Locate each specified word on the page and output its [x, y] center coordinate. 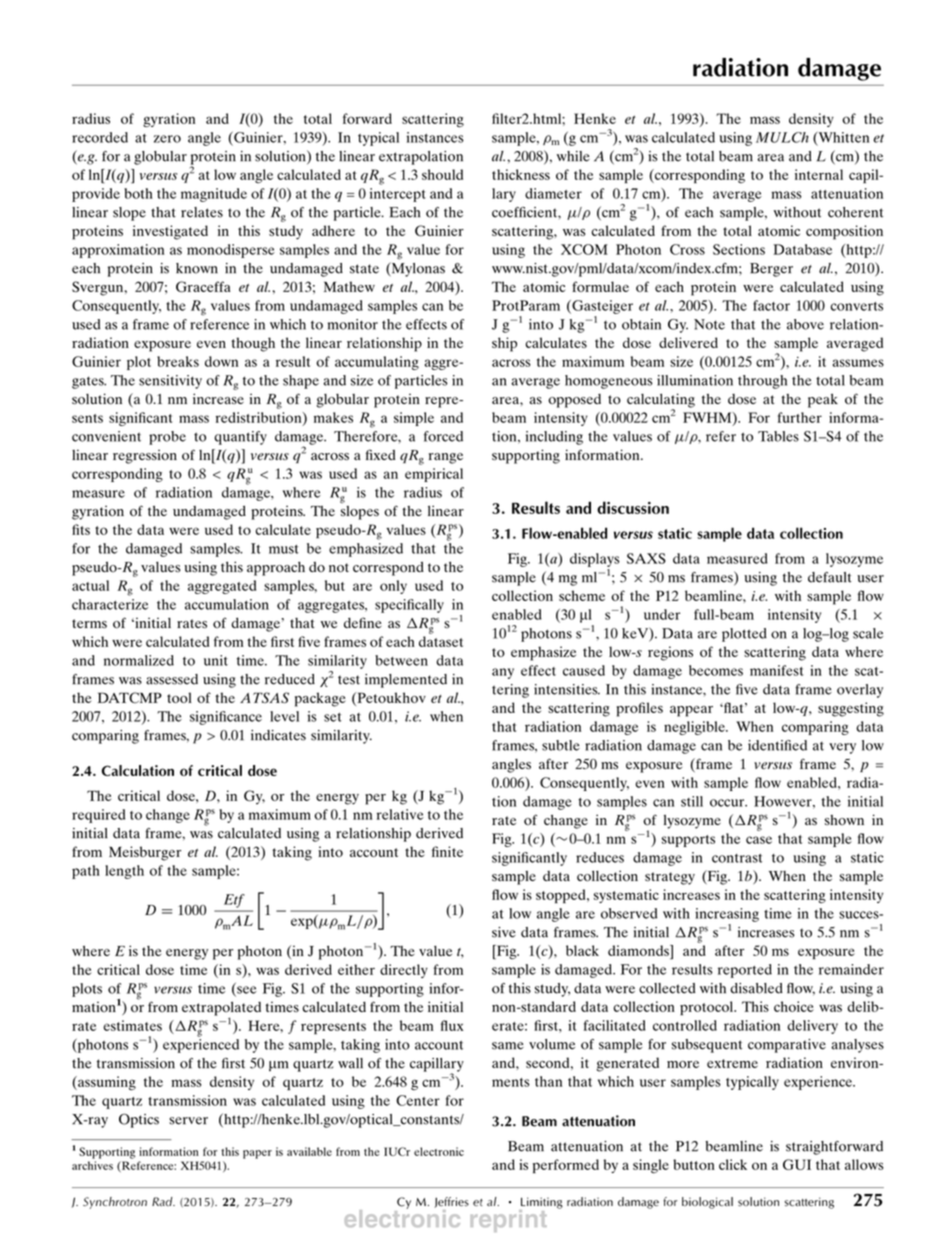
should [442, 174]
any [503, 673]
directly [404, 971]
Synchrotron [115, 1203]
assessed [172, 679]
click [733, 1164]
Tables [778, 436]
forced [443, 436]
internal [819, 174]
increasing [727, 915]
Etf [234, 901]
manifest [777, 670]
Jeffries [451, 1202]
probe [167, 438]
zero [167, 139]
